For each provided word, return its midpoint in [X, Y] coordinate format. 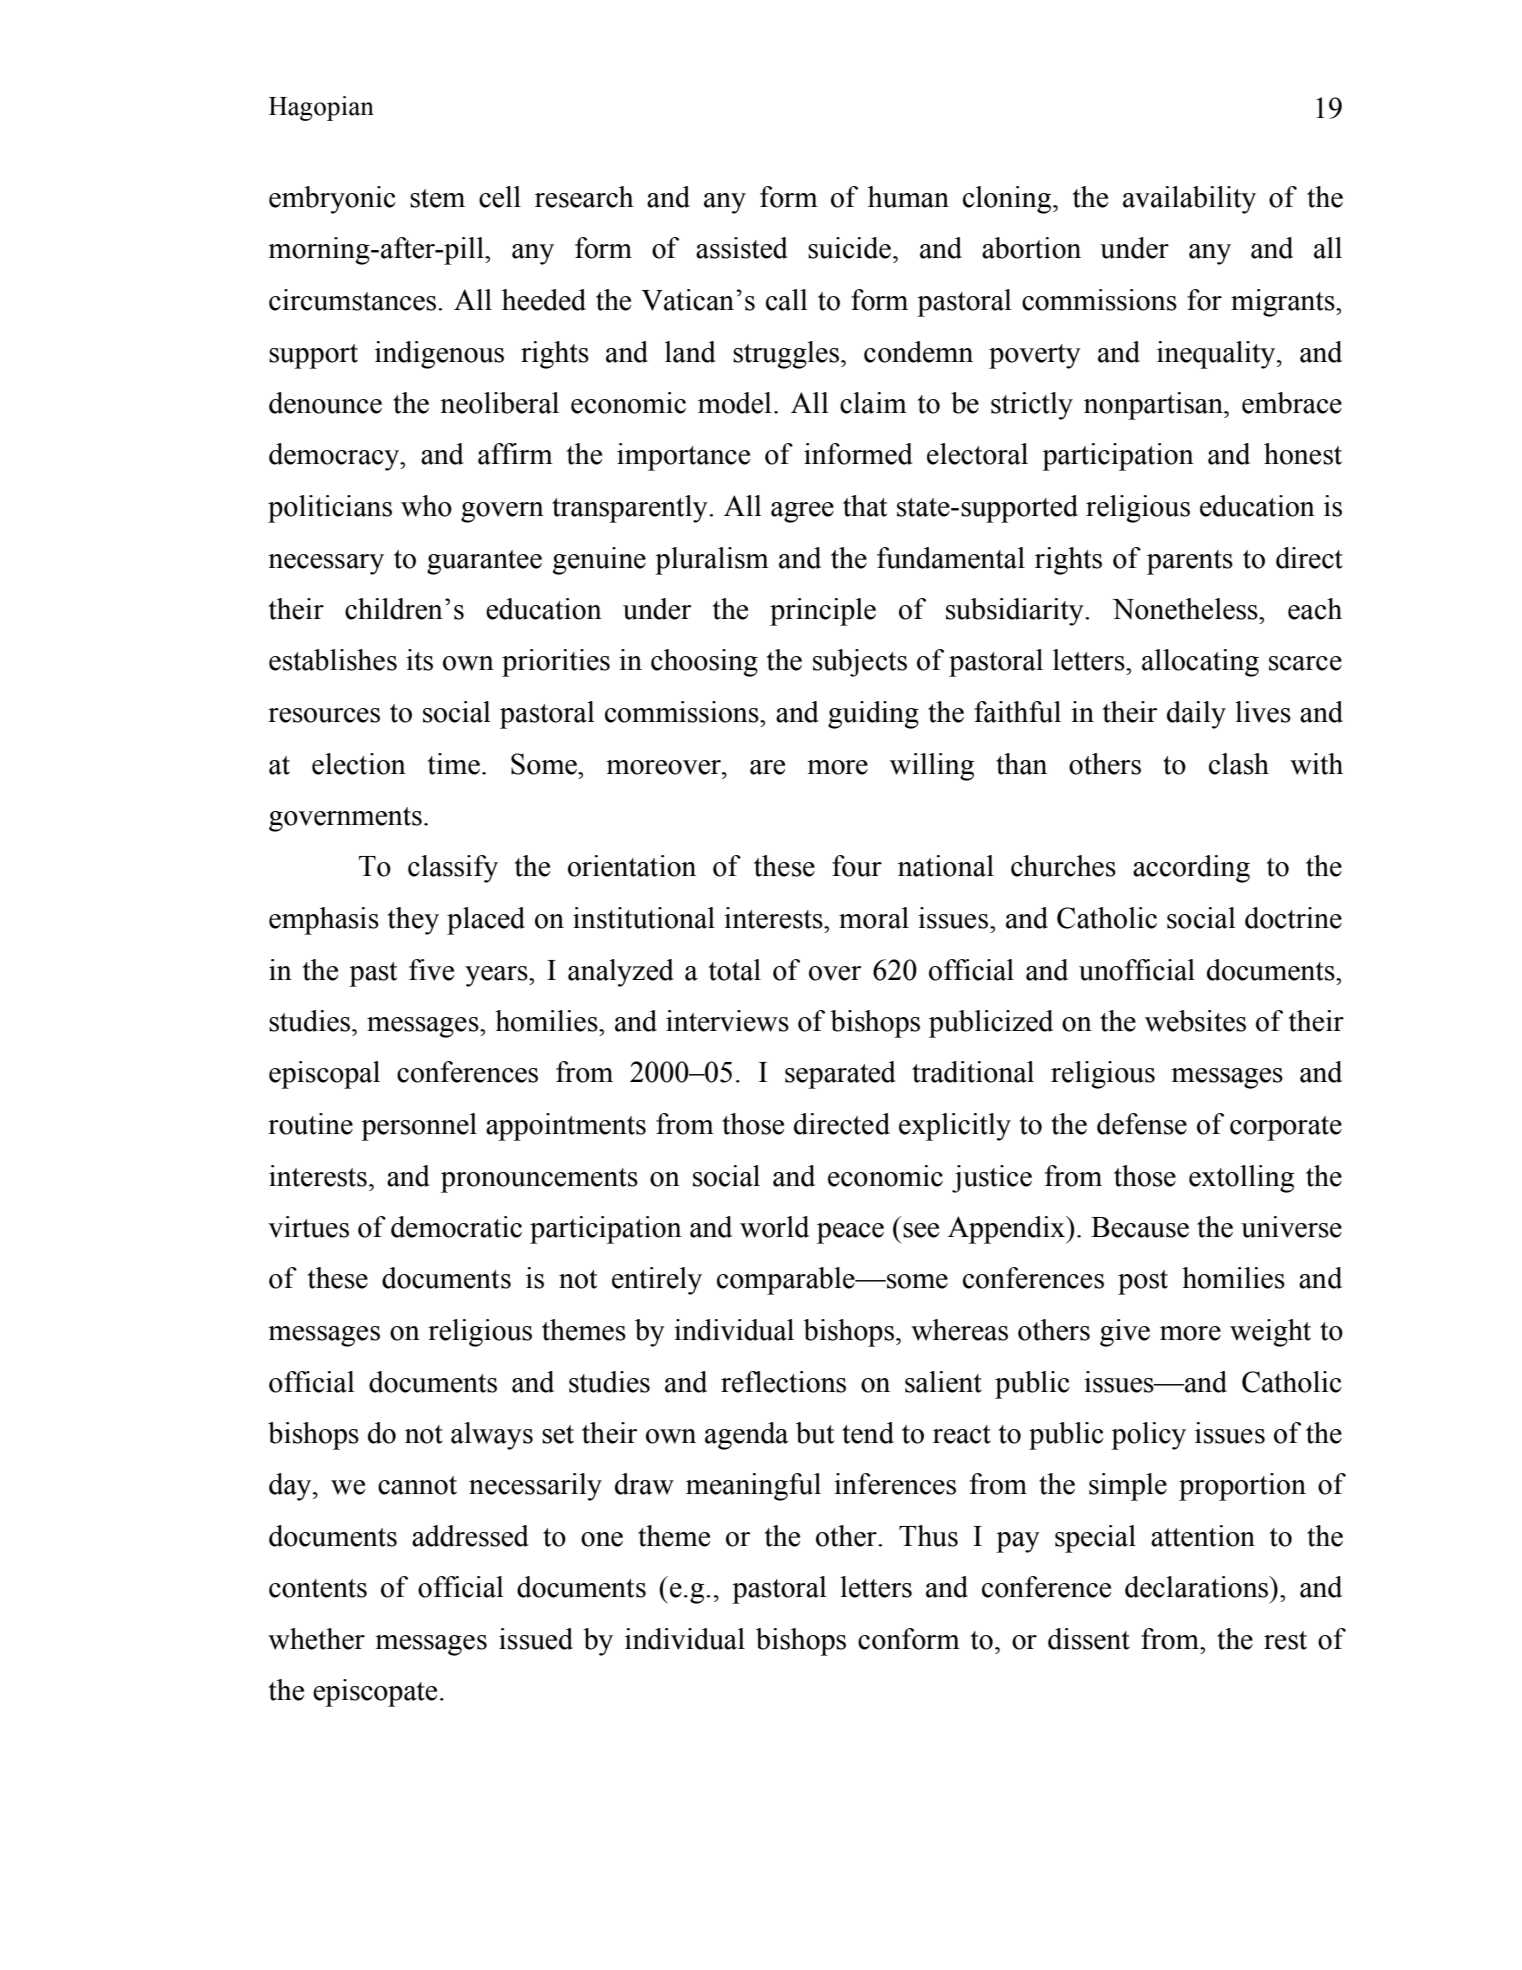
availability [1189, 200]
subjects [860, 663]
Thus [928, 1536]
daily [1196, 715]
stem [437, 198]
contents [318, 1588]
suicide [849, 248]
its [419, 660]
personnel [419, 1127]
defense [1142, 1124]
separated [840, 1075]
